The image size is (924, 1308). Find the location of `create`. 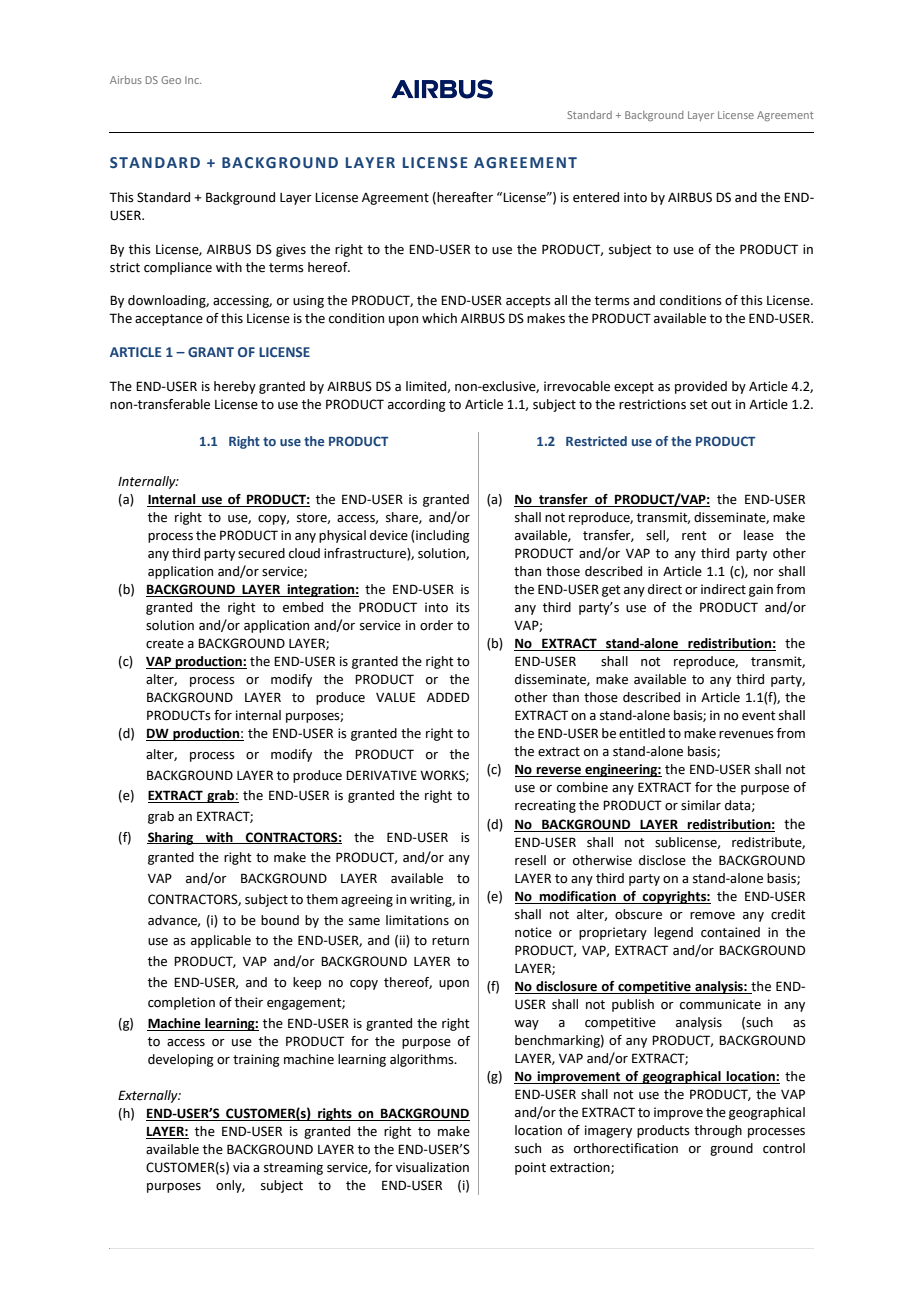

create is located at coordinates (165, 644).
